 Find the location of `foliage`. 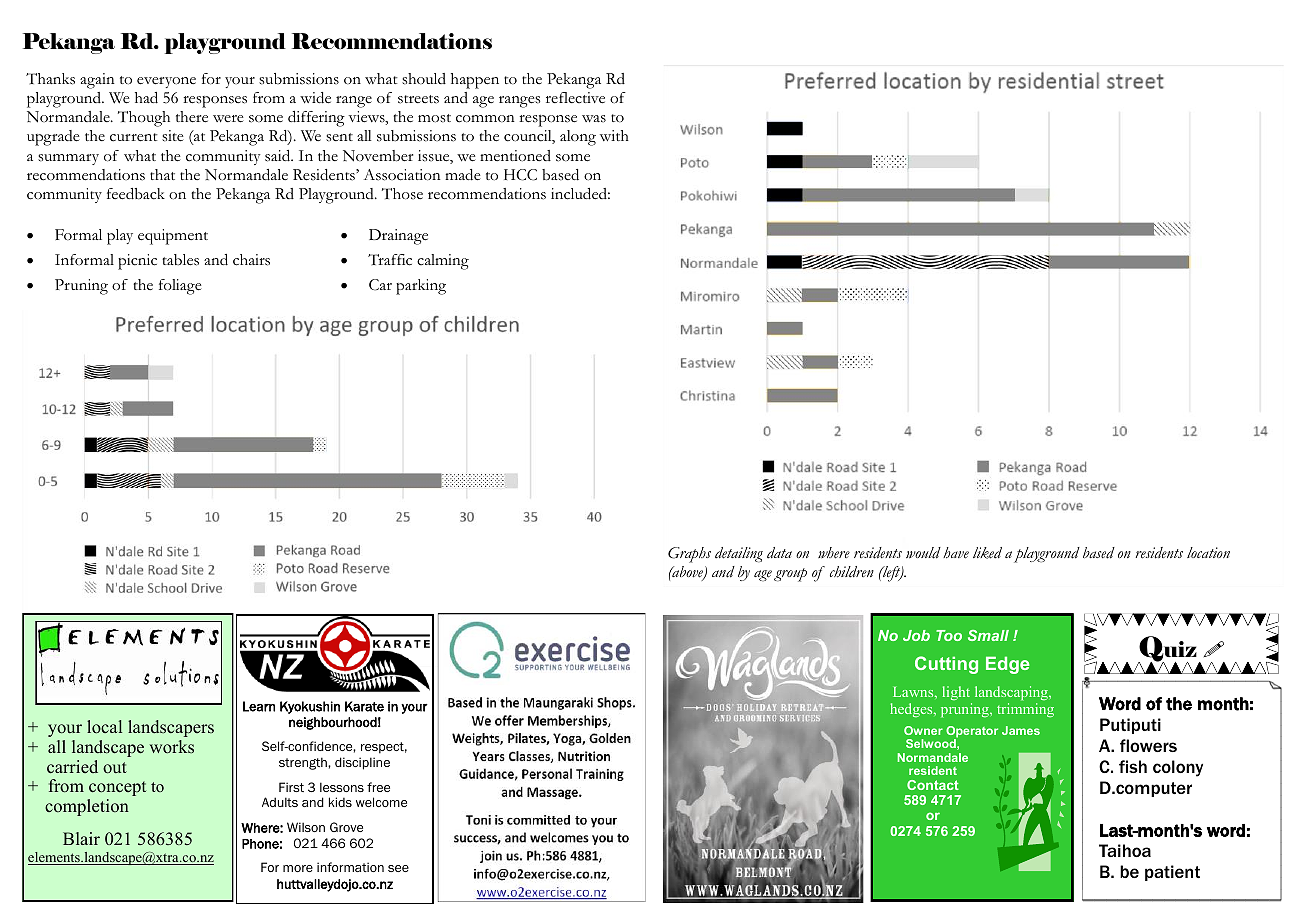

foliage is located at coordinates (180, 287).
